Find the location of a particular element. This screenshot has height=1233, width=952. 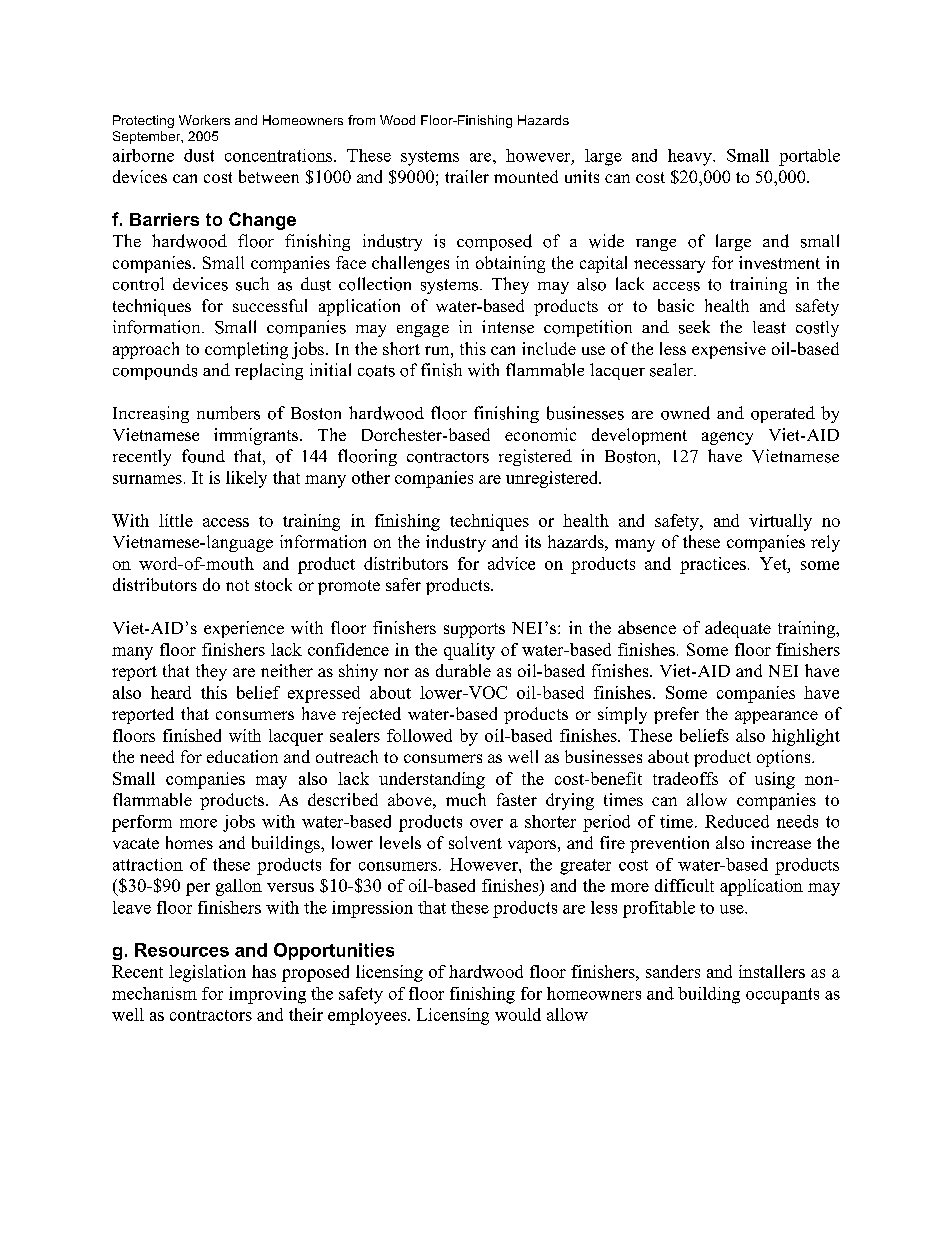

advice is located at coordinates (511, 563).
